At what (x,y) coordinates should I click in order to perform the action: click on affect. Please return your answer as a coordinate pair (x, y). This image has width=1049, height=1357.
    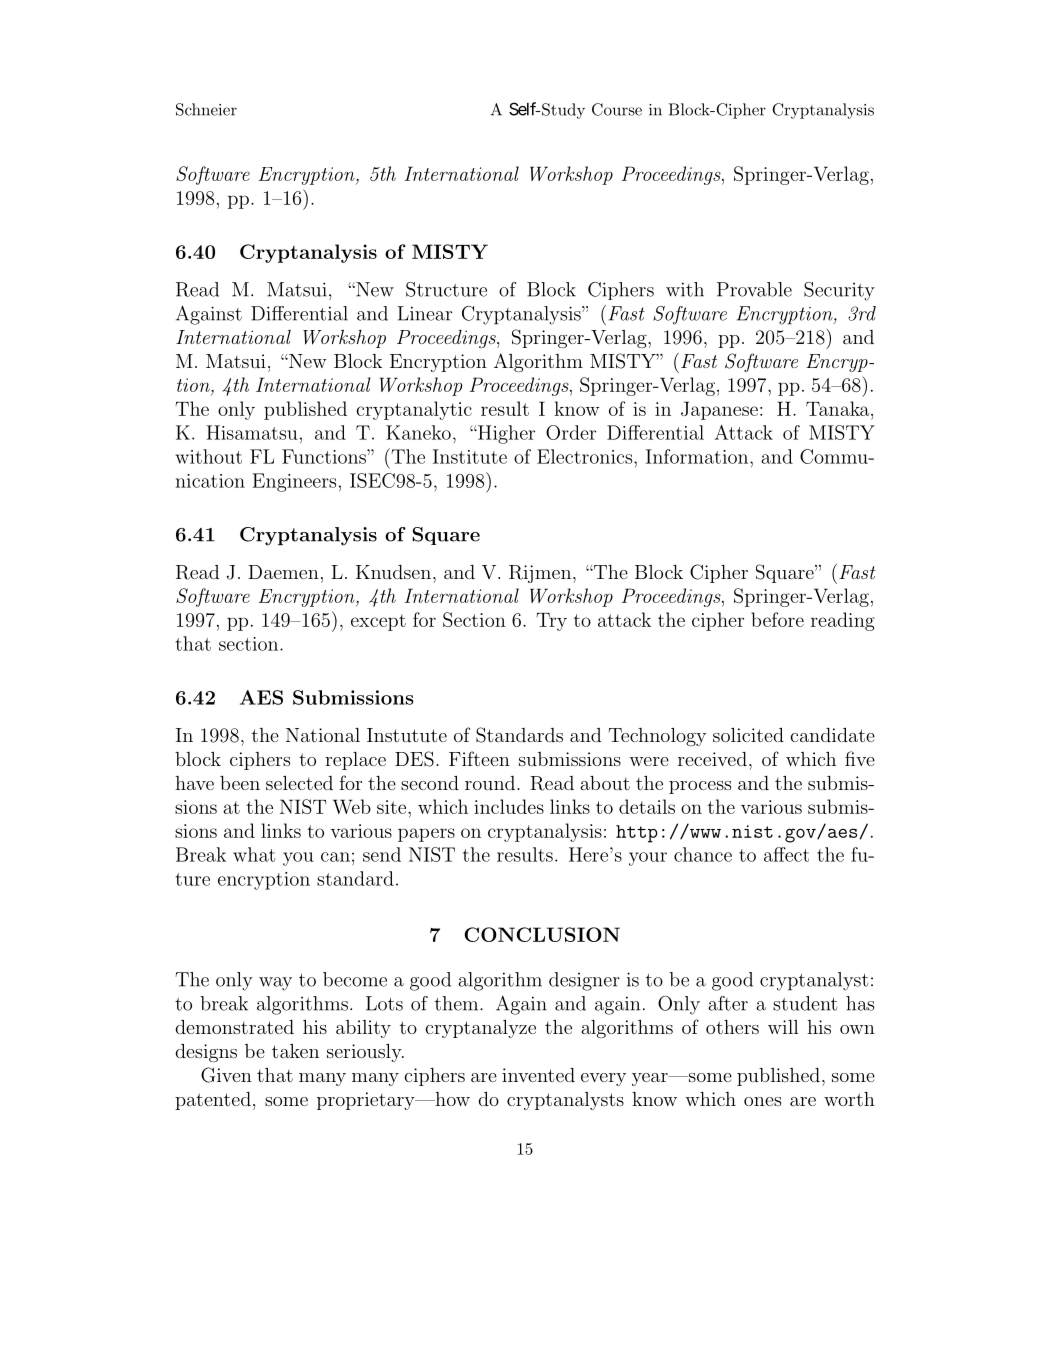
    Looking at the image, I should click on (786, 854).
